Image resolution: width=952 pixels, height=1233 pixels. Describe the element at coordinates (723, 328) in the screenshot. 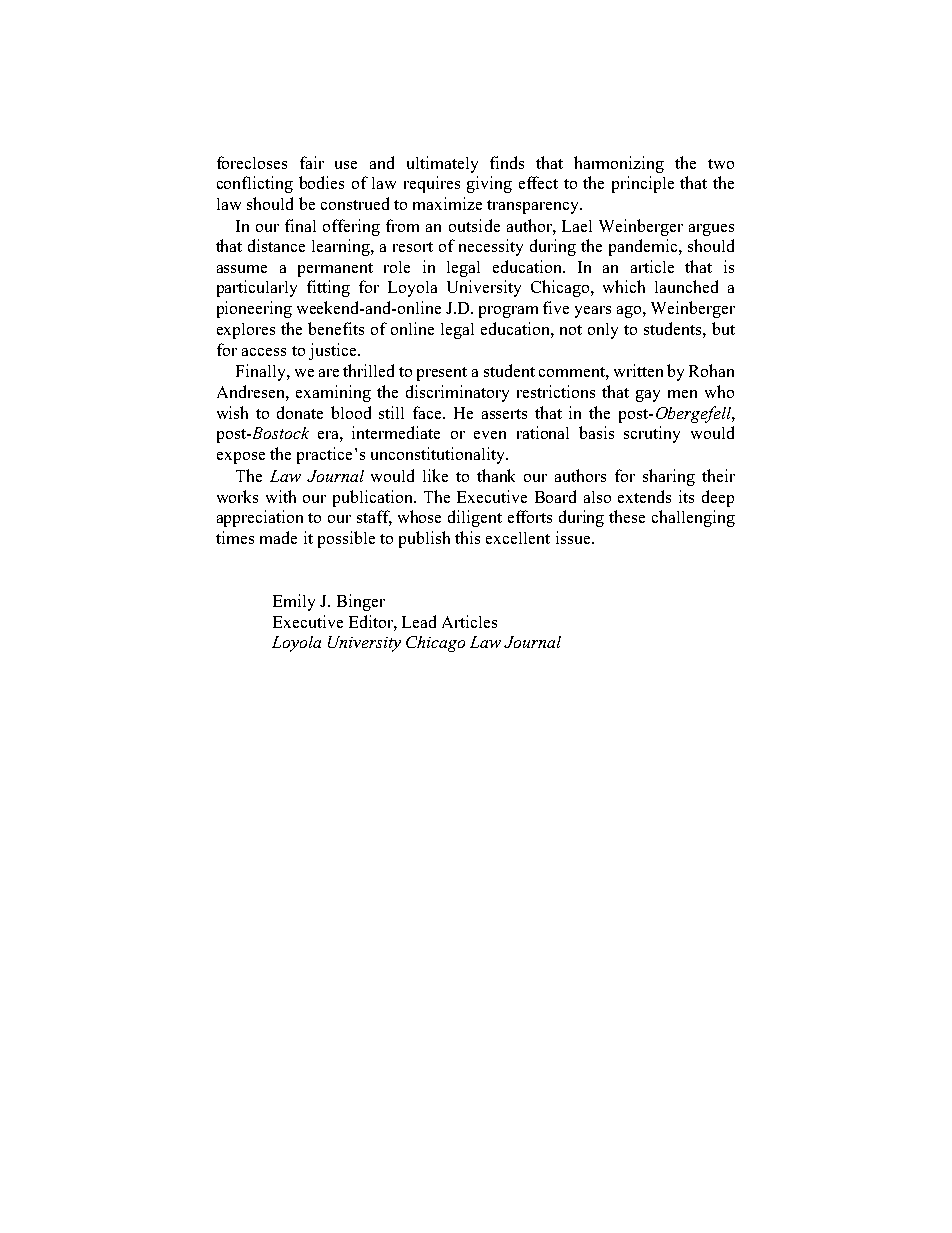

I see `but` at that location.
